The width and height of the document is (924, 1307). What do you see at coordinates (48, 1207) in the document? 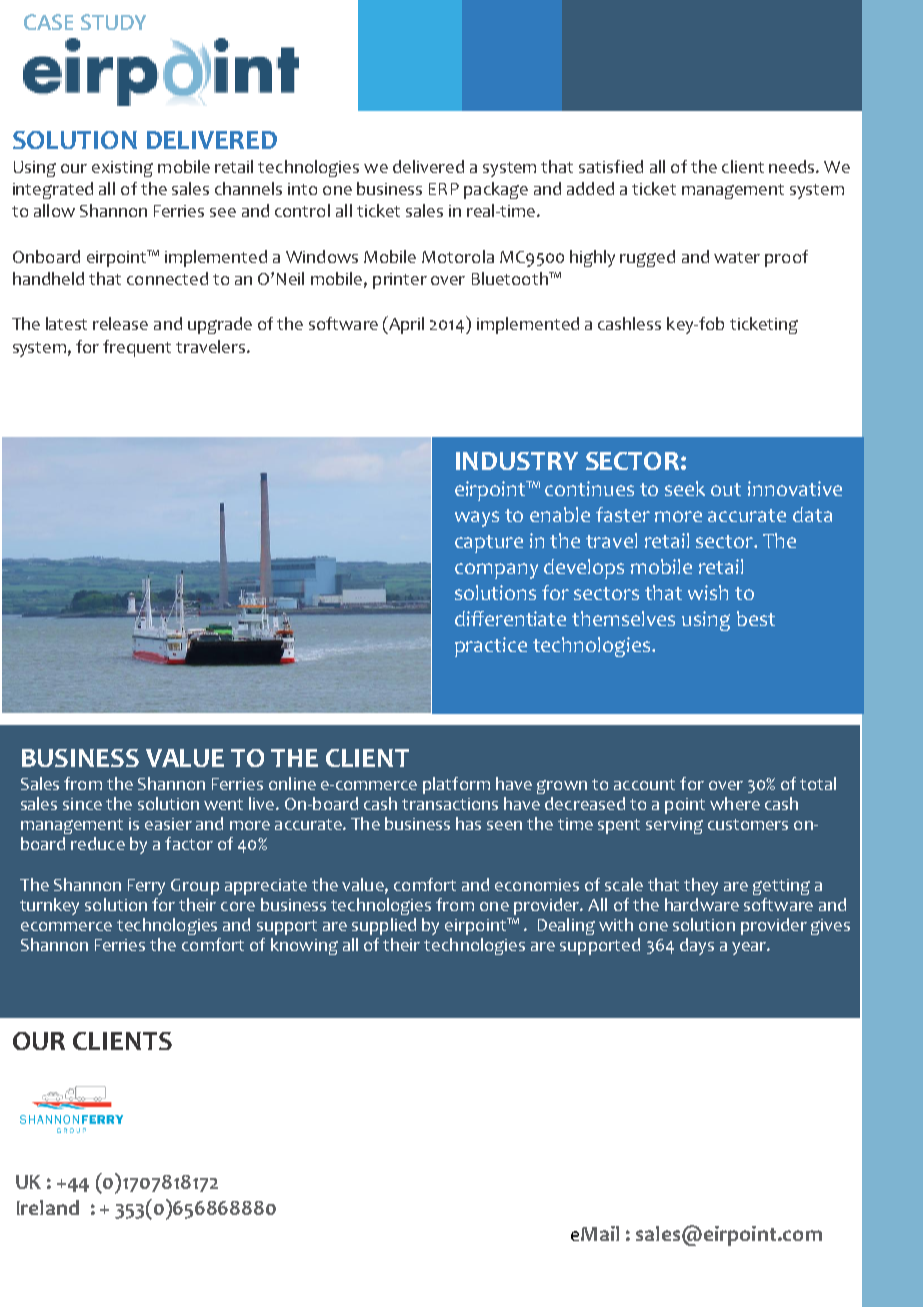
I see `Ireland` at bounding box center [48, 1207].
